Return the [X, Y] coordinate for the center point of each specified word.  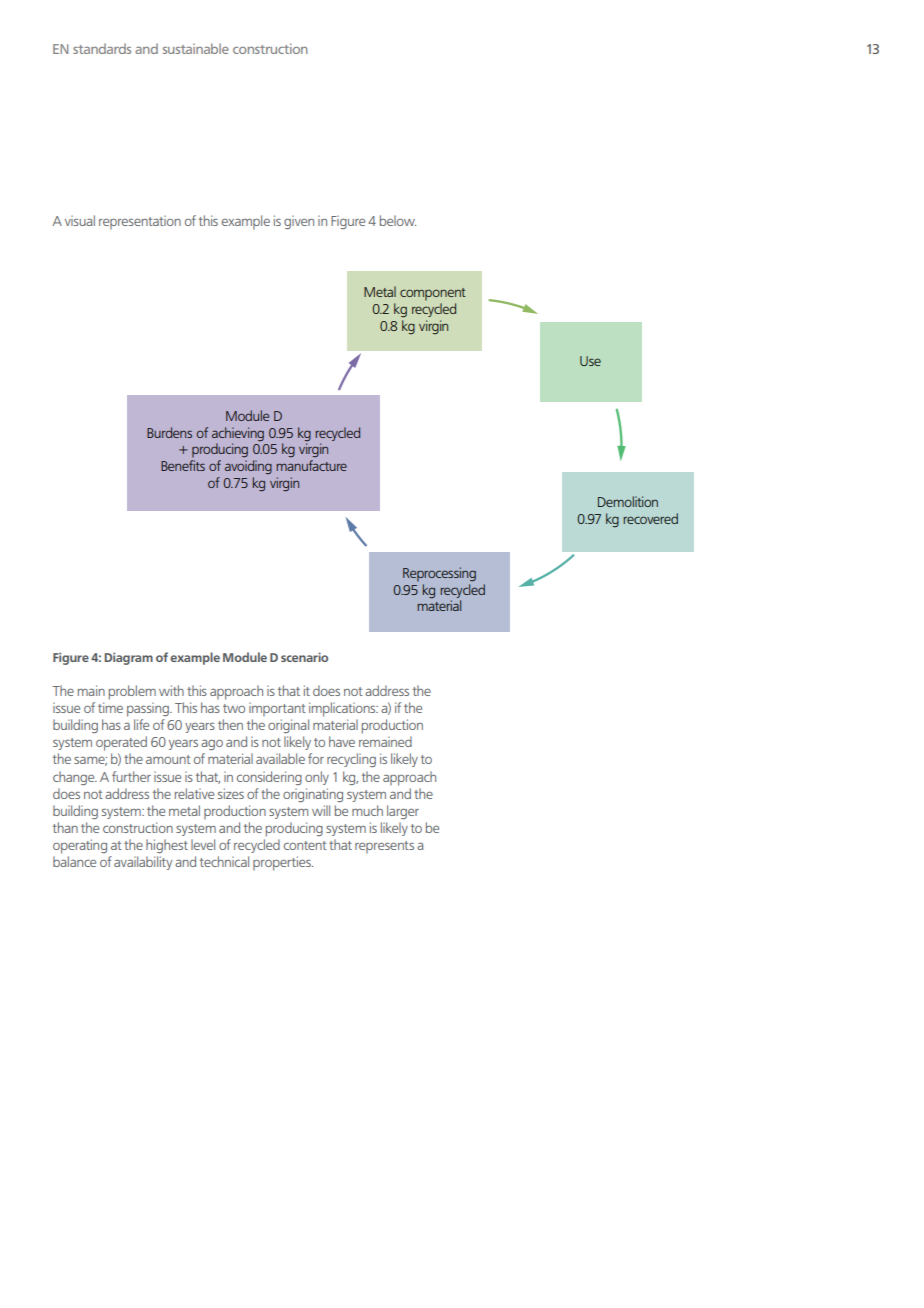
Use [590, 361]
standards [102, 48]
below [398, 220]
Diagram [128, 659]
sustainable [196, 48]
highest [167, 846]
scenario [304, 657]
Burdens [169, 432]
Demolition [628, 501]
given [299, 222]
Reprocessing [439, 574]
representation [140, 222]
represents [384, 847]
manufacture [311, 465]
